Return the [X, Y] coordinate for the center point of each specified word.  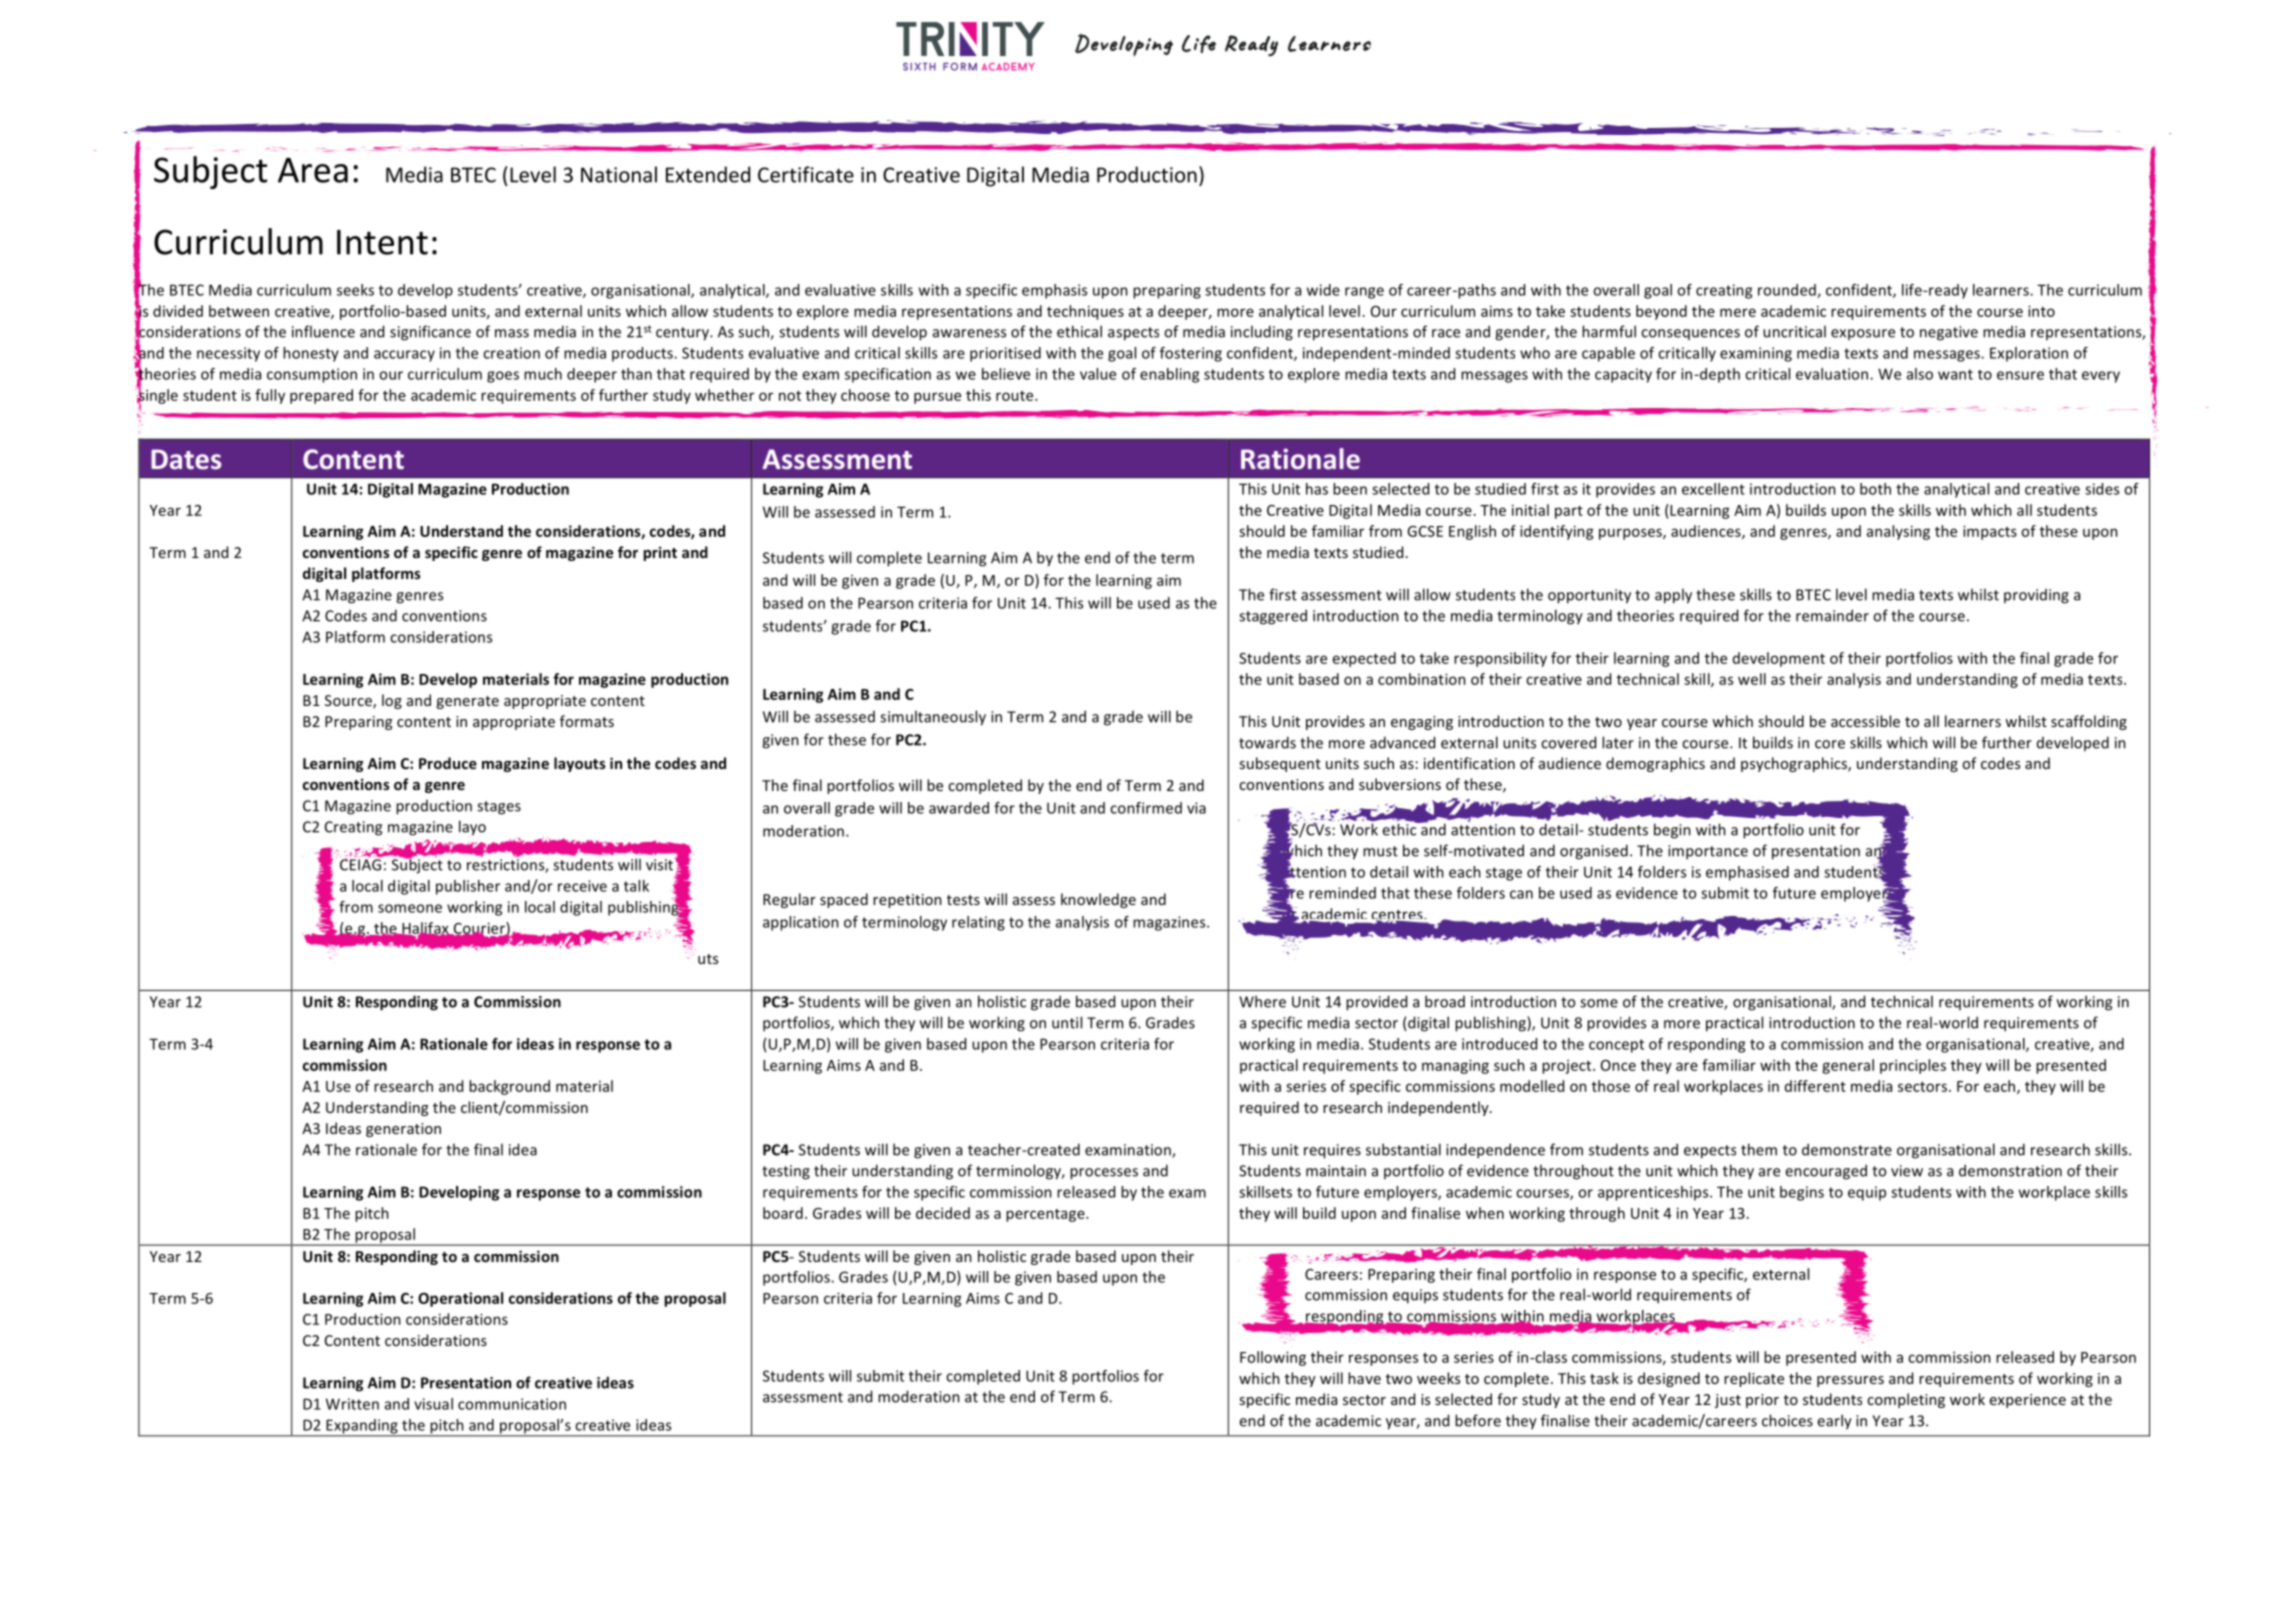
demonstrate [1847, 1149]
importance [1708, 852]
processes [1104, 1174]
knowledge [1098, 900]
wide [1323, 290]
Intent [382, 242]
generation [403, 1130]
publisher [468, 887]
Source [349, 702]
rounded [1788, 291]
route [1016, 396]
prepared [321, 396]
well [1752, 679]
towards [1267, 742]
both [1875, 489]
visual [433, 1404]
